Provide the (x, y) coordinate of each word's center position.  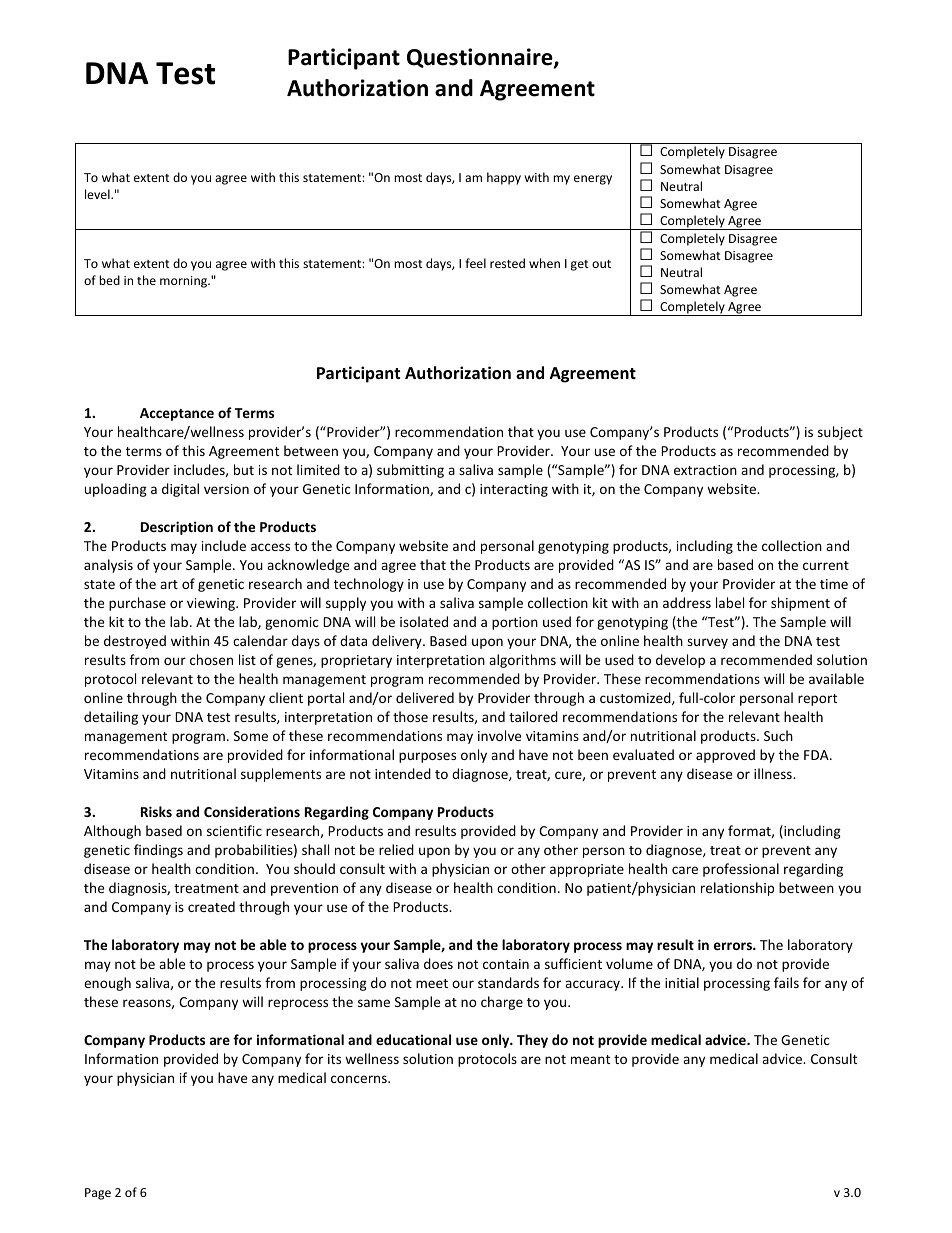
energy (593, 180)
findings (158, 851)
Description (177, 528)
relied (396, 849)
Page (98, 1194)
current (826, 565)
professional (741, 870)
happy (504, 178)
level (98, 194)
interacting (514, 490)
